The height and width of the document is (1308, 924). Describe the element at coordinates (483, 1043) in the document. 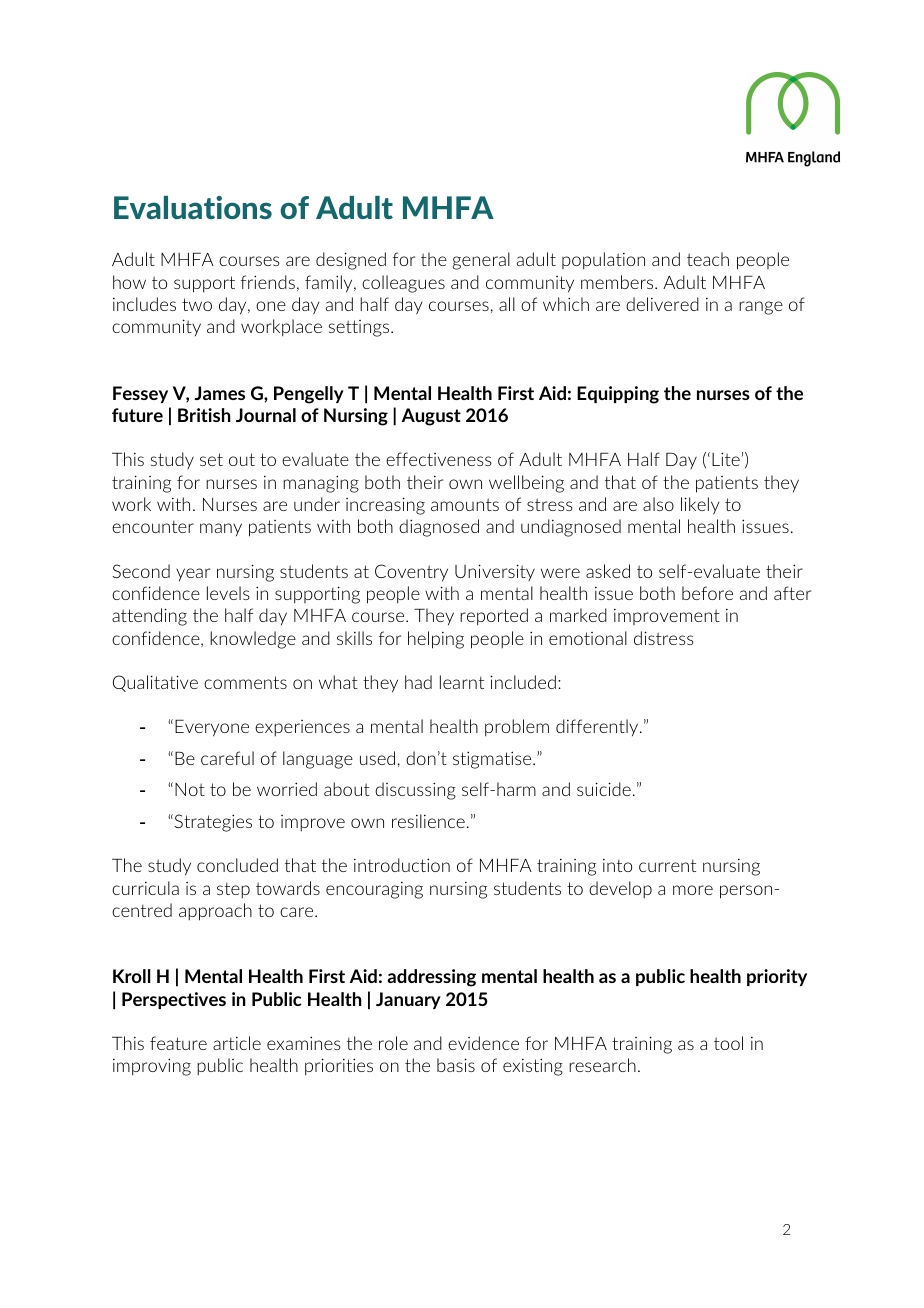

I see `evidence` at that location.
